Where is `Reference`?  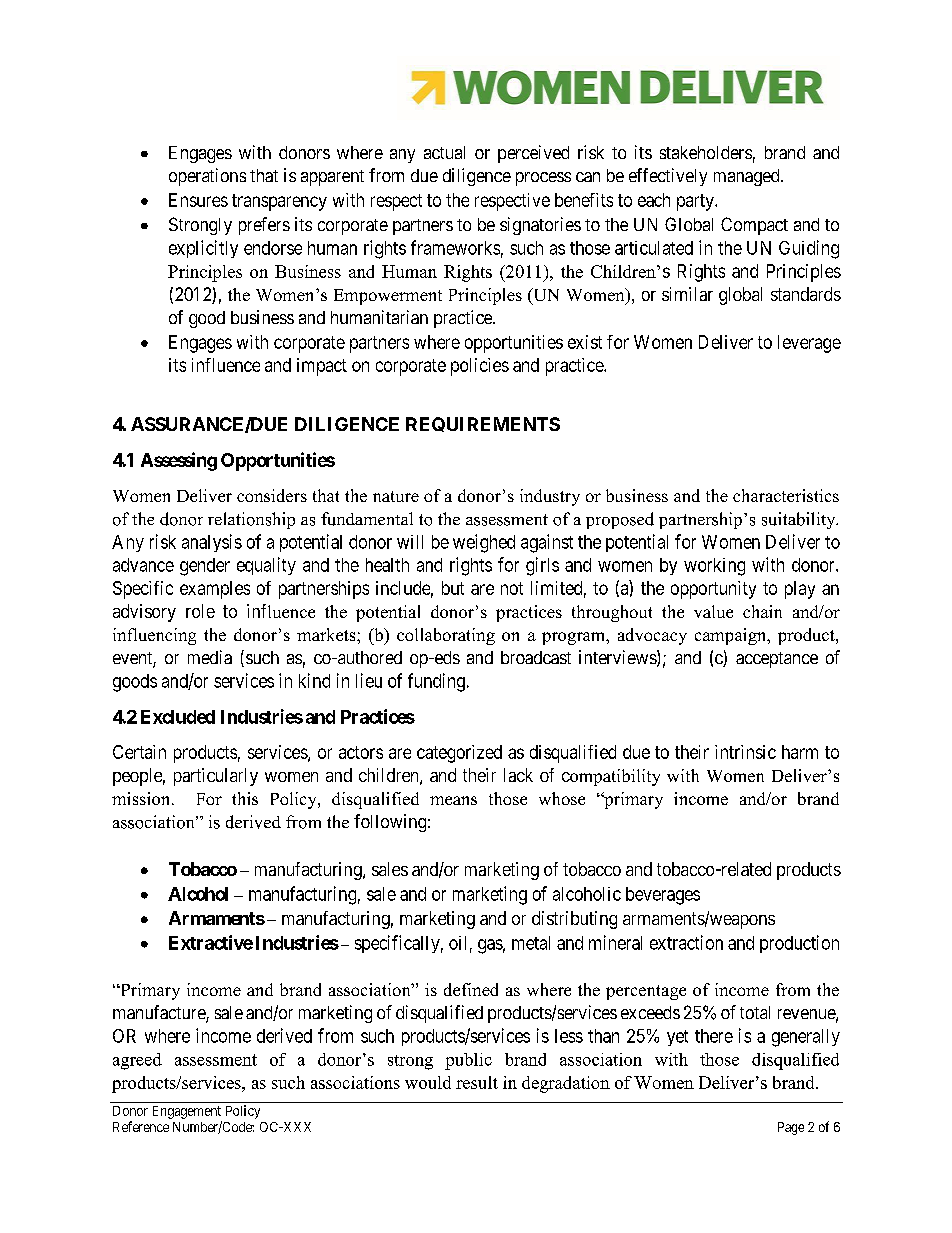 Reference is located at coordinates (141, 1126).
